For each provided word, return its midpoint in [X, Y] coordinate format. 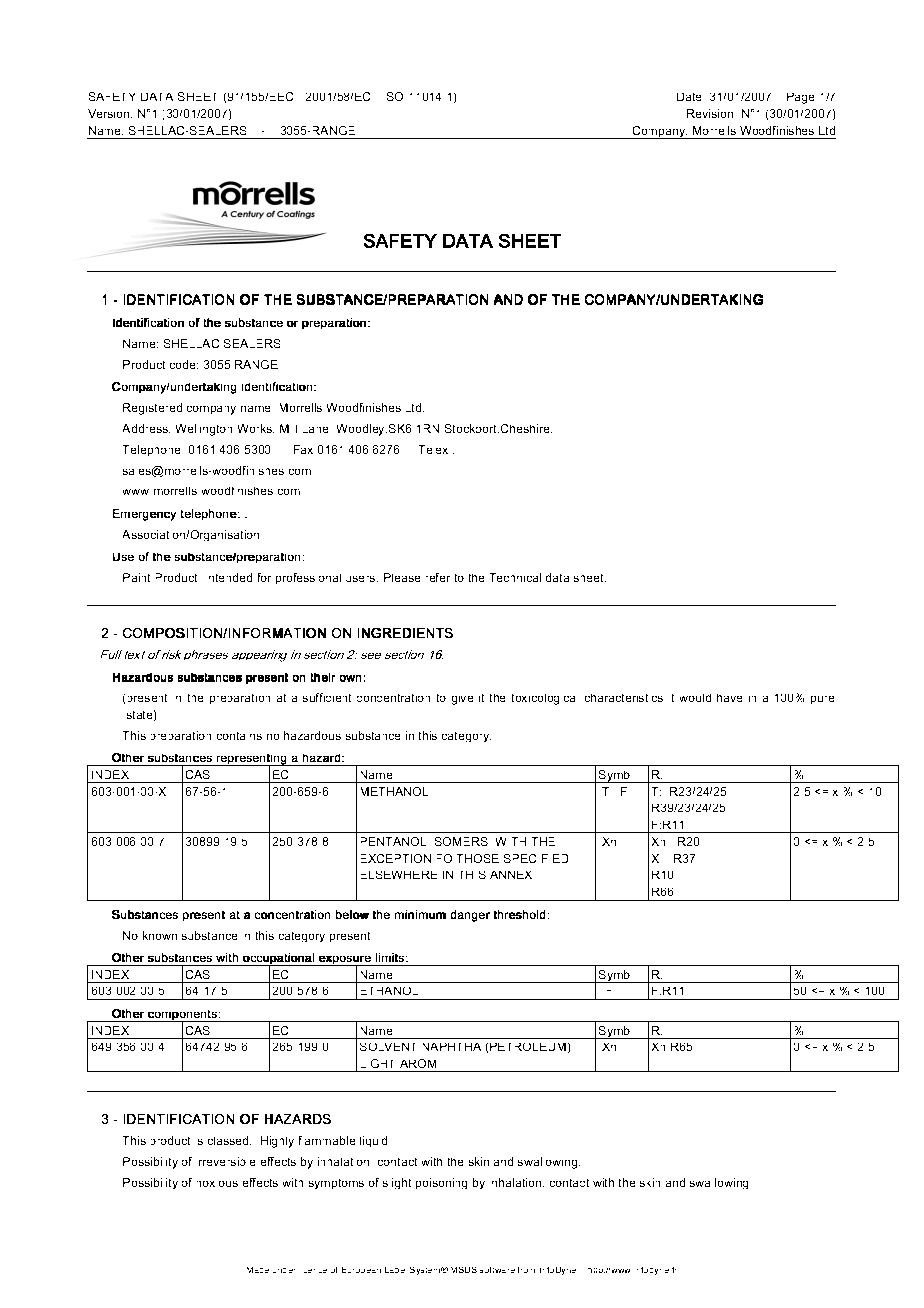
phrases [206, 655]
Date [689, 97]
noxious [217, 1184]
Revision [710, 113]
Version [110, 113]
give [462, 700]
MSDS [464, 1270]
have [729, 698]
